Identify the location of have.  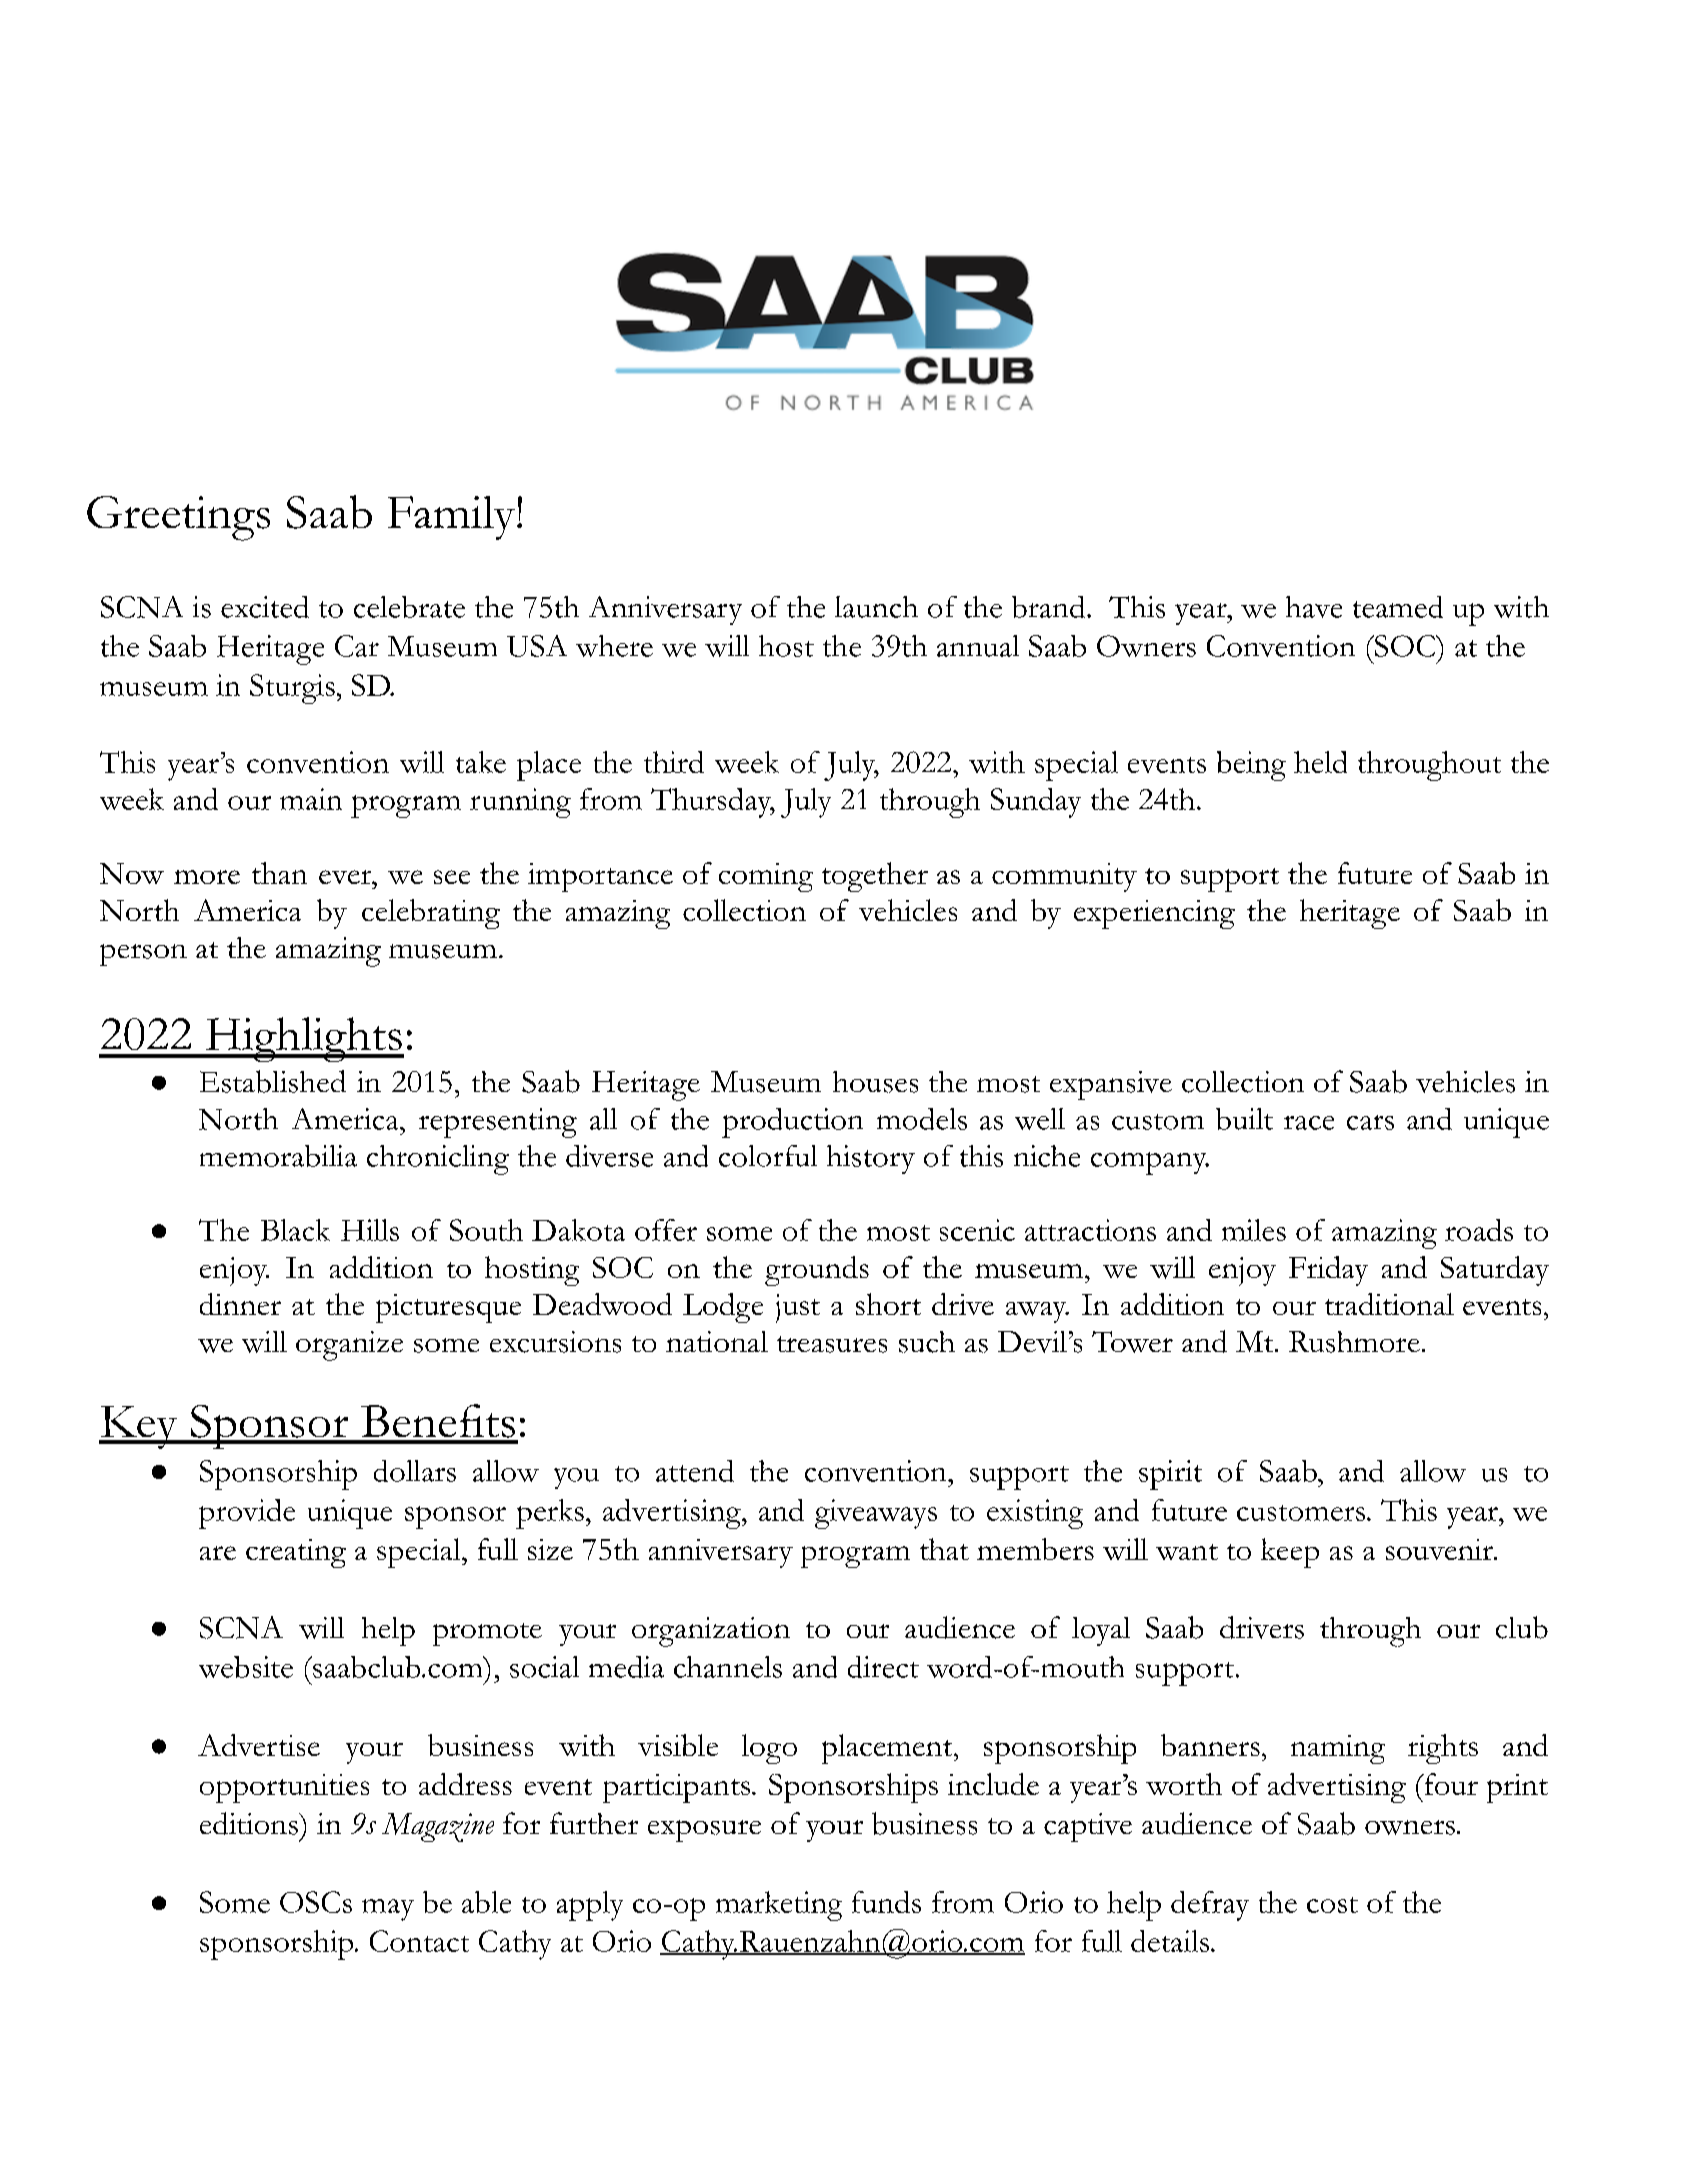
(1314, 607).
